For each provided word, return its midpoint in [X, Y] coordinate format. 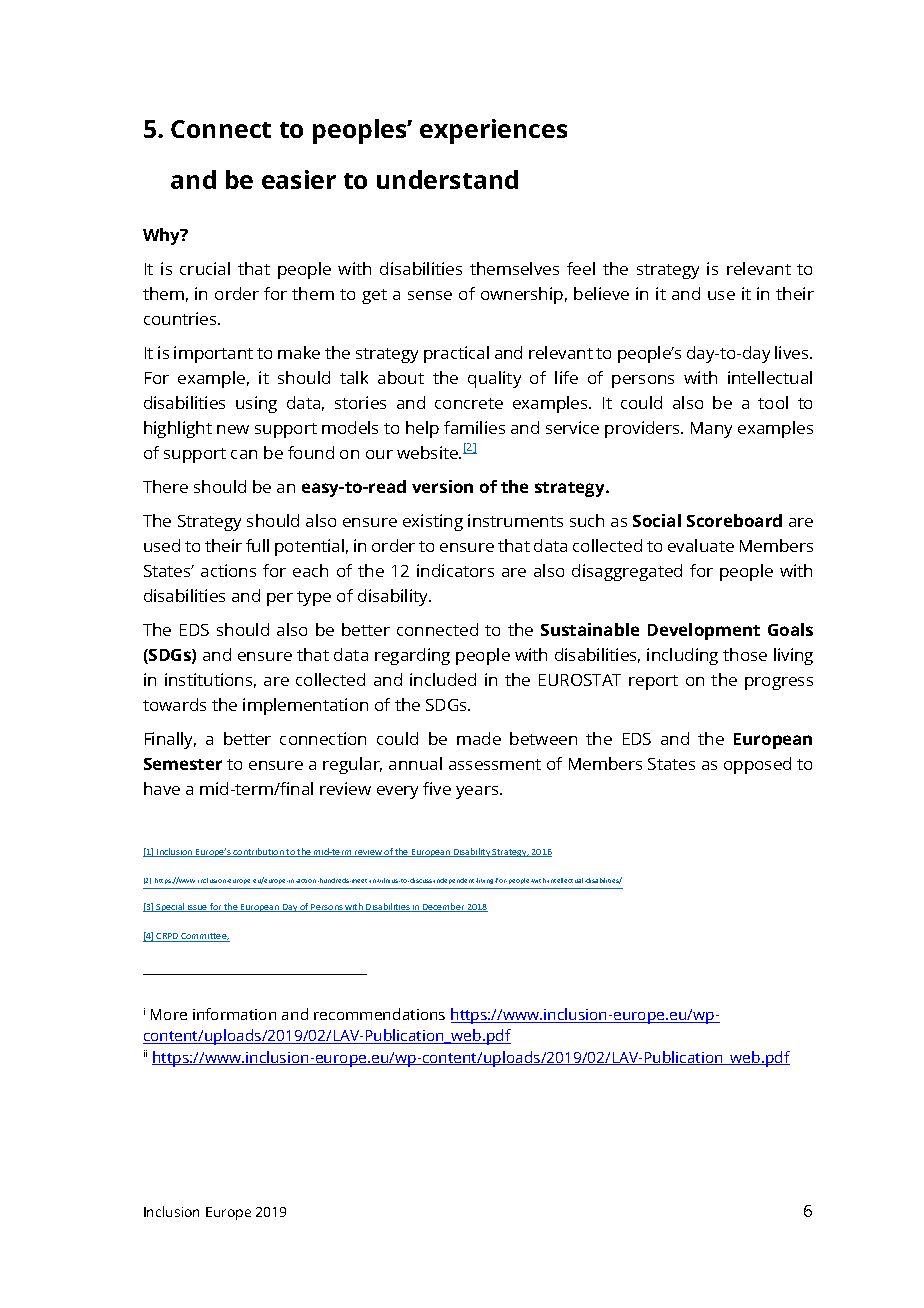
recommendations [379, 1014]
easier [299, 179]
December [444, 907]
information [234, 1014]
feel [581, 268]
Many [711, 430]
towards [174, 704]
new [233, 429]
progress [779, 683]
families [474, 427]
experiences [493, 131]
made [479, 738]
